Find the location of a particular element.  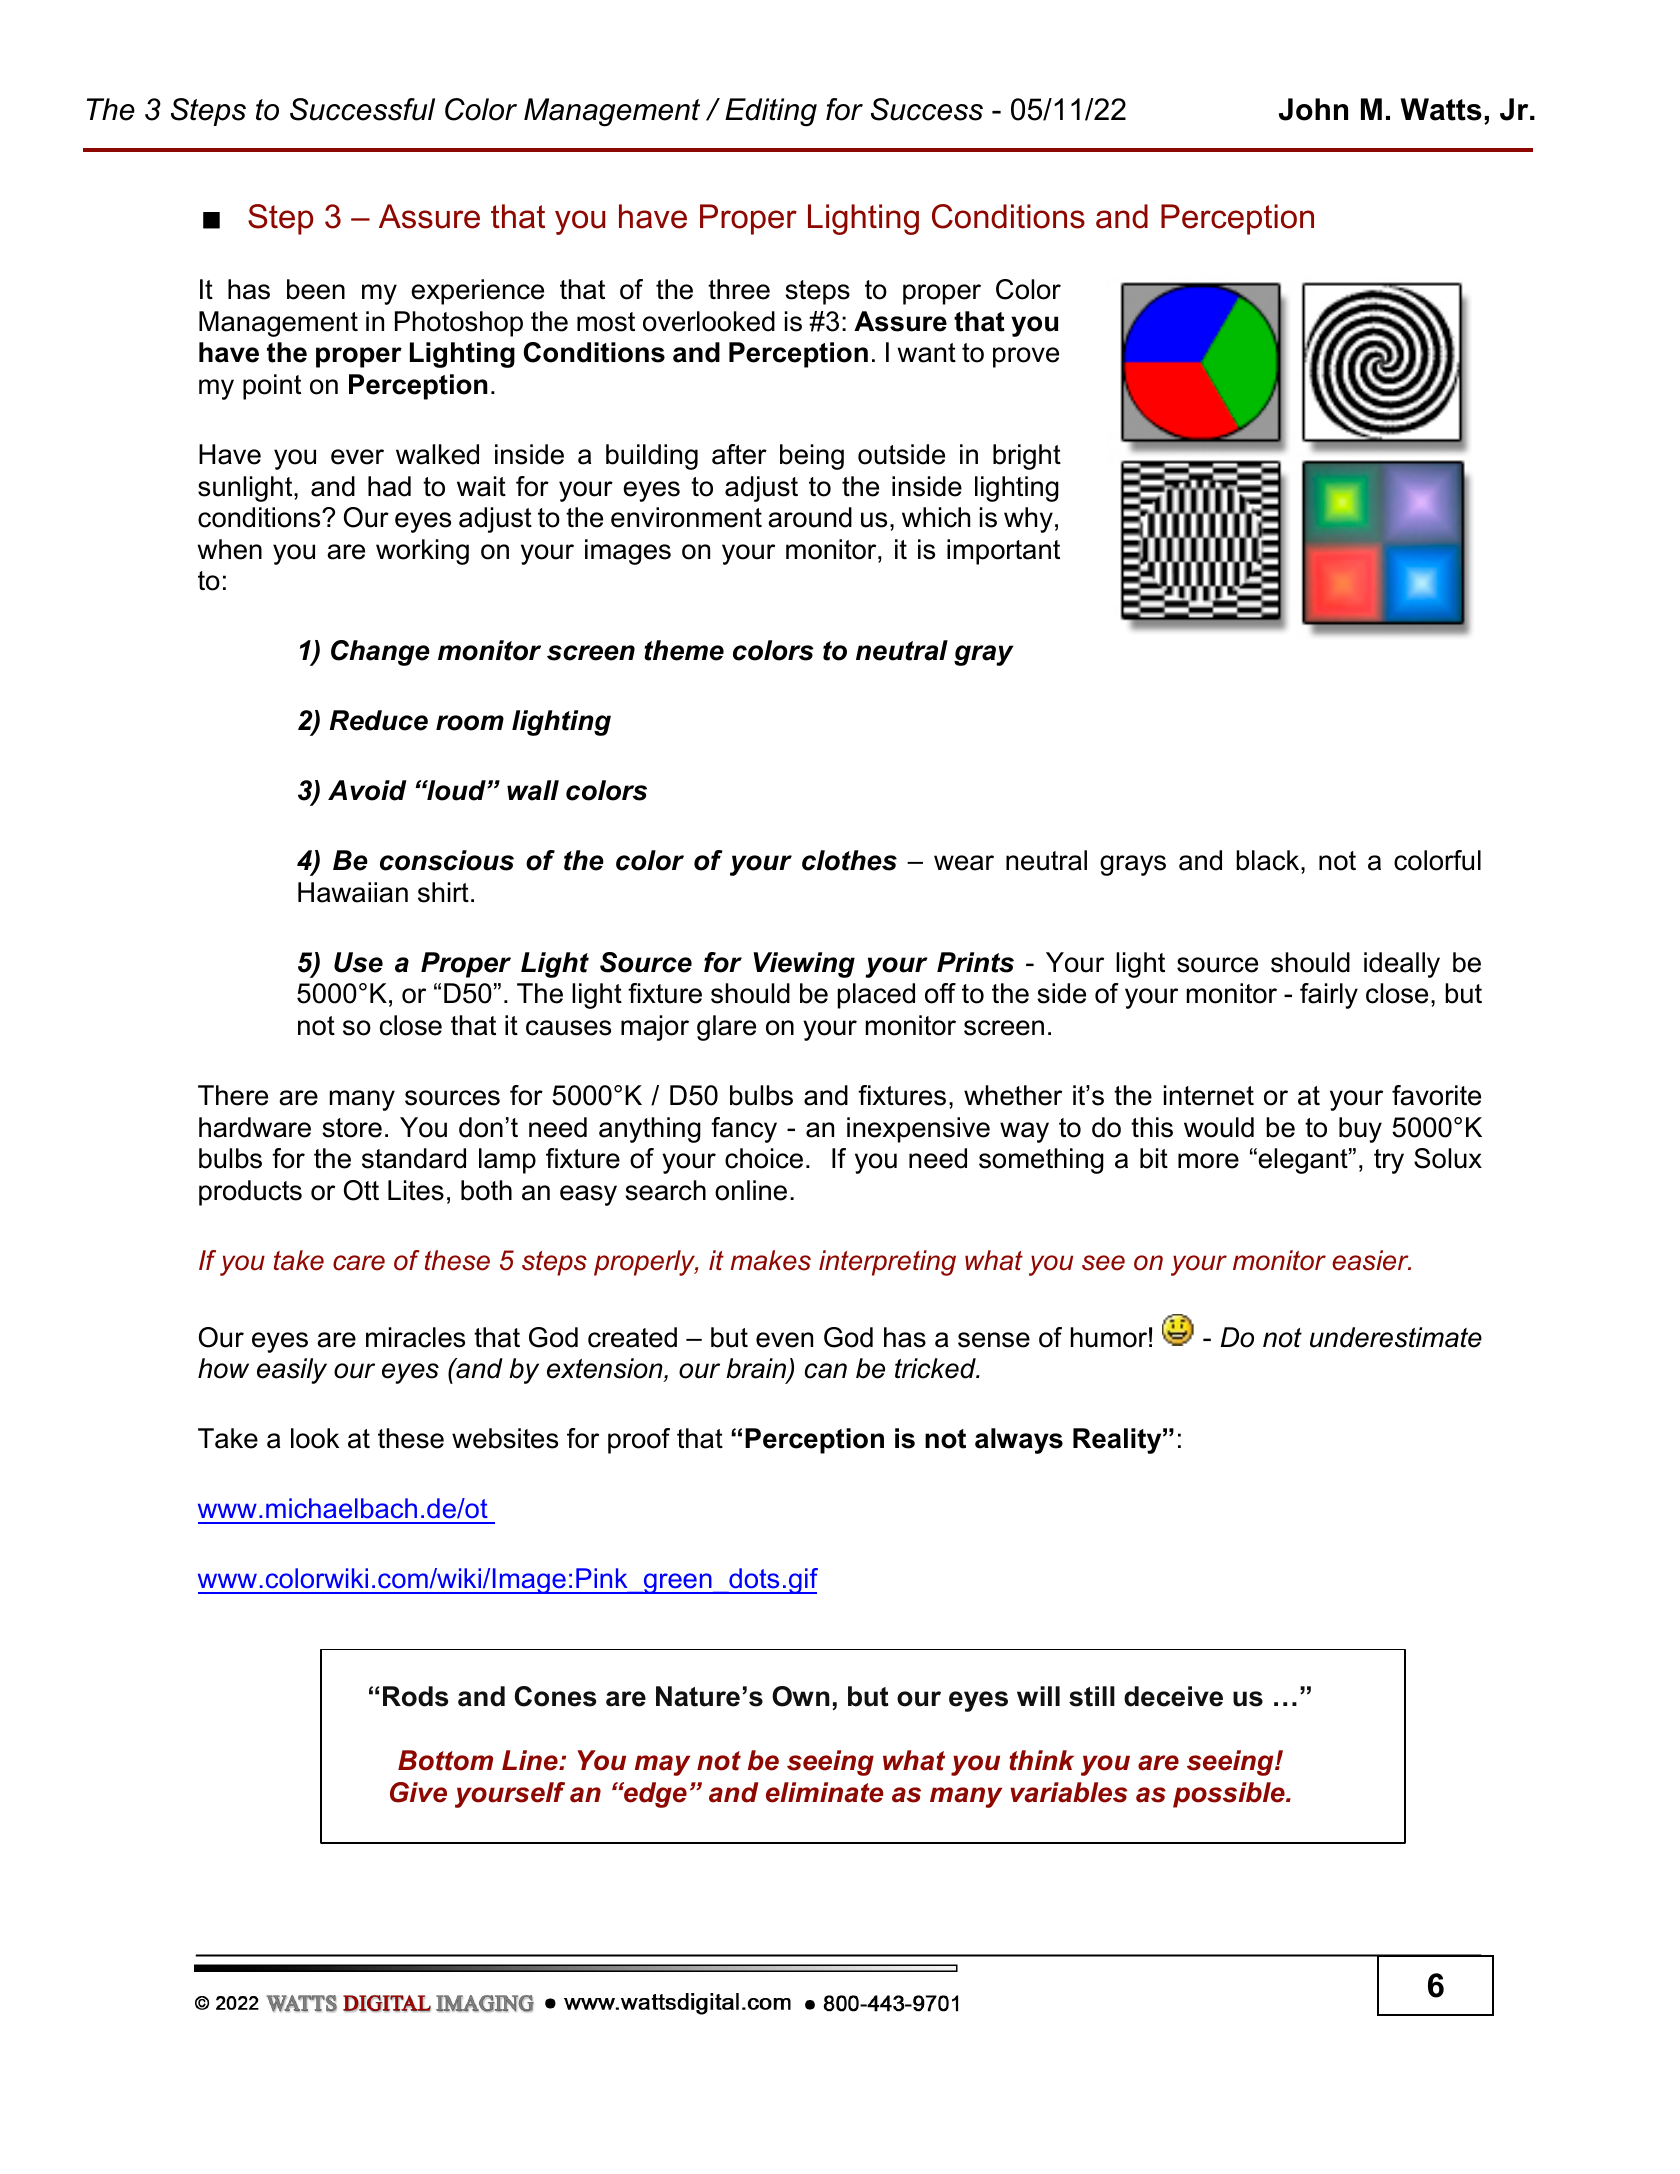

Viewing is located at coordinates (804, 965).
